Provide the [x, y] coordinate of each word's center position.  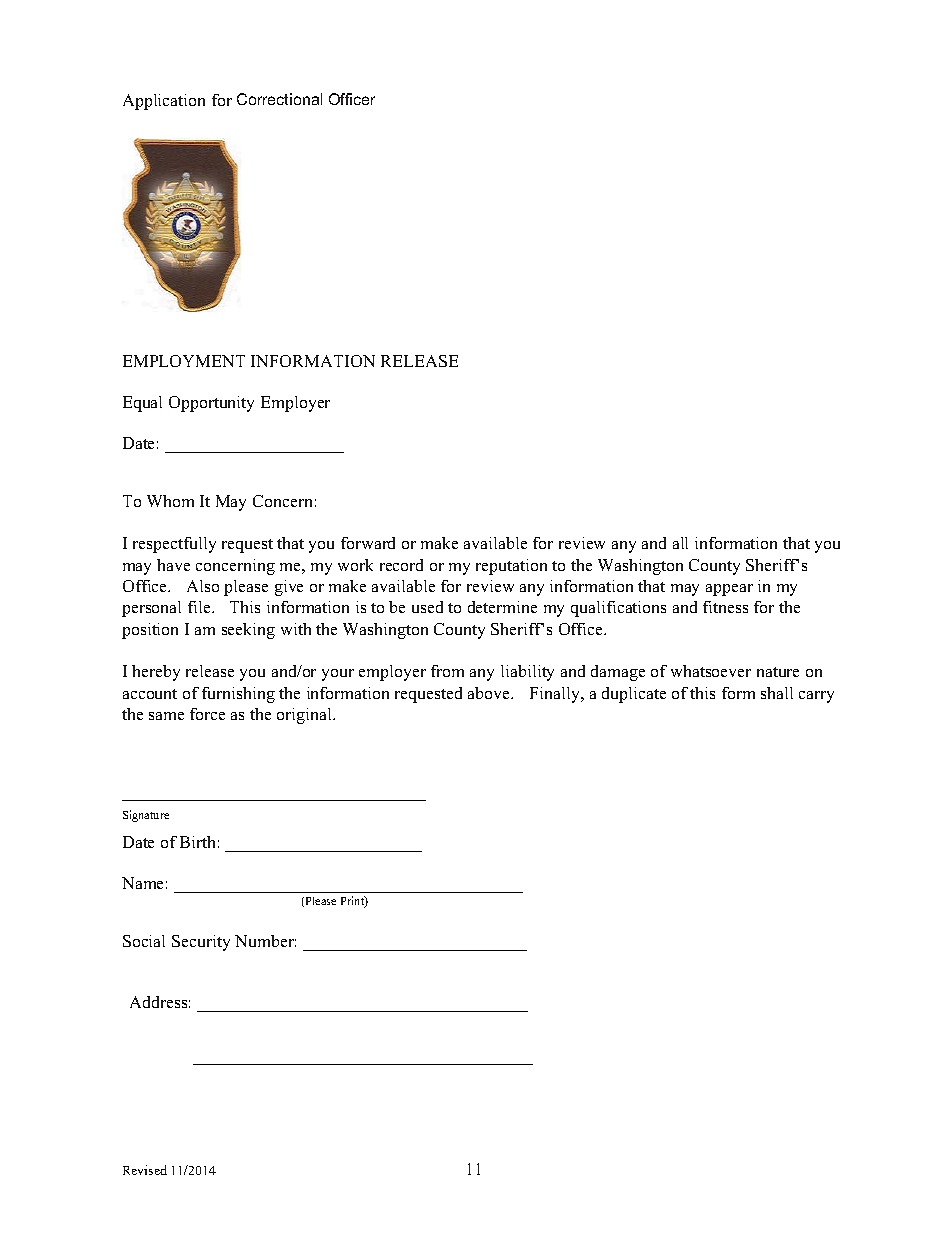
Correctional [279, 99]
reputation [511, 567]
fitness [725, 607]
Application [164, 102]
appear [729, 590]
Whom [170, 501]
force [207, 714]
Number [265, 941]
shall [777, 693]
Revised [145, 1170]
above [490, 693]
